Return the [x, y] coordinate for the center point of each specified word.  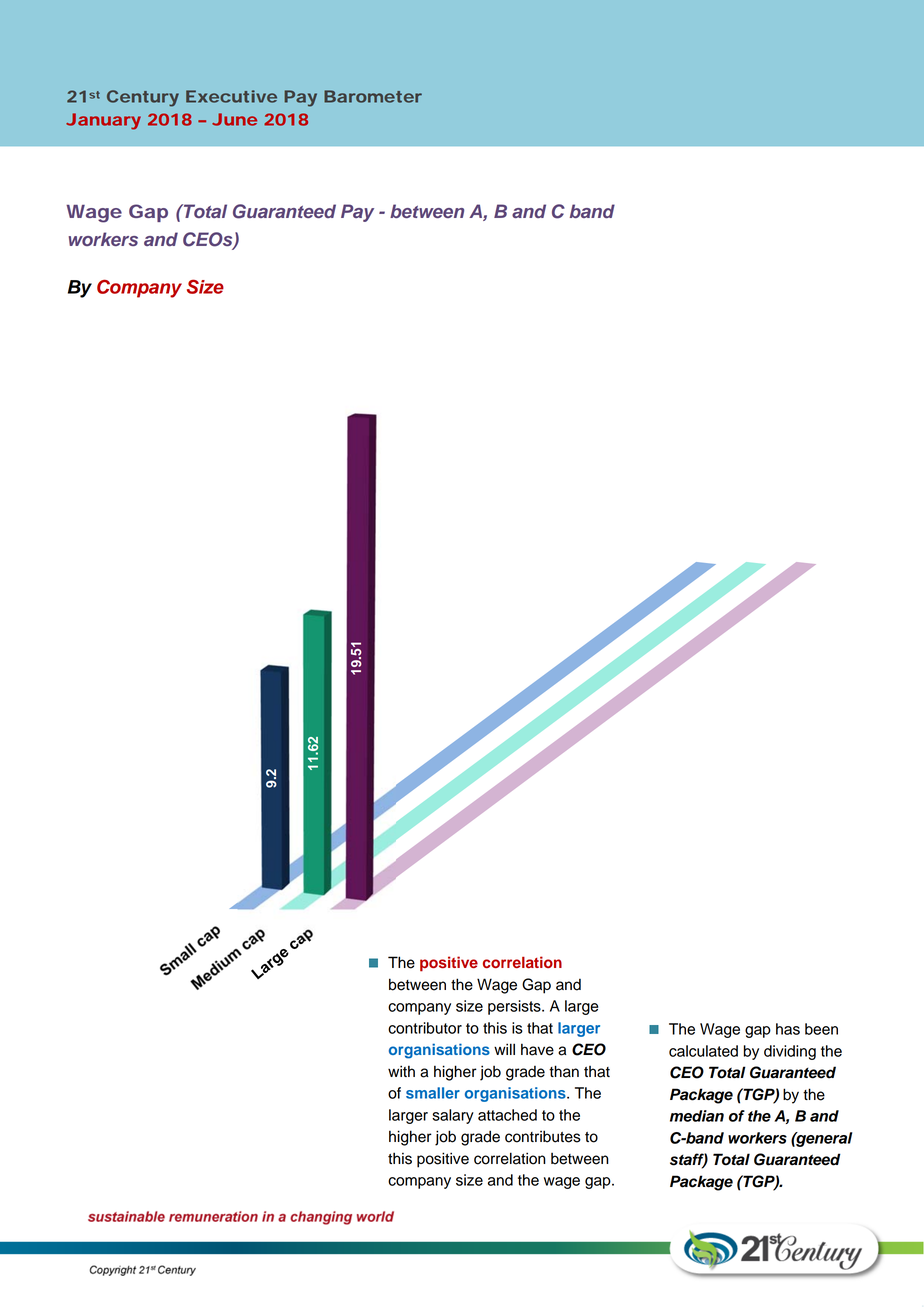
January [103, 121]
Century [143, 98]
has [788, 1029]
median [697, 1116]
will [504, 1049]
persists [515, 1007]
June [234, 119]
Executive [231, 96]
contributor [425, 1028]
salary [453, 1116]
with [401, 1071]
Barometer [373, 96]
